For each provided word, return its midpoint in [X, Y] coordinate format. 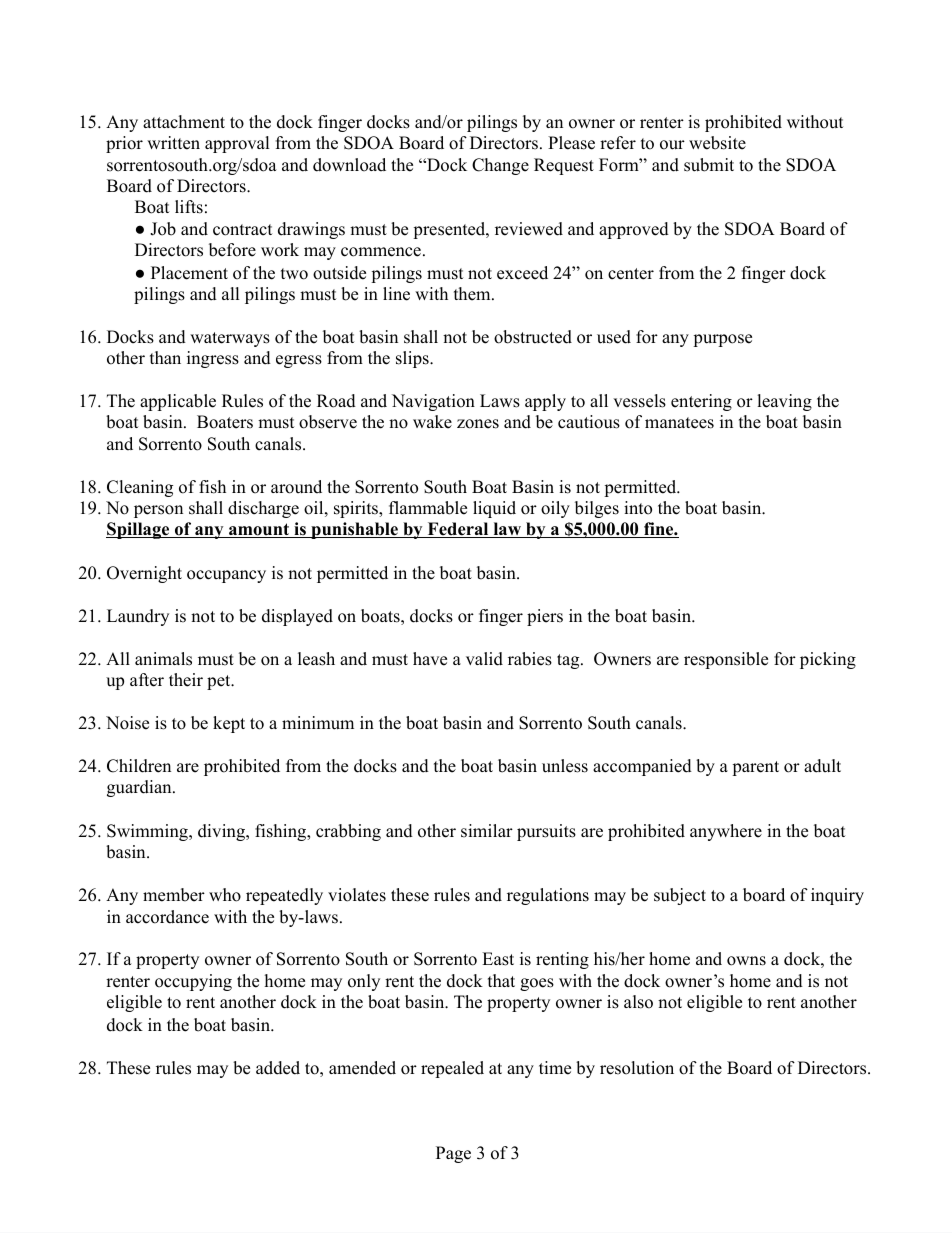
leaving [784, 402]
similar [487, 831]
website [717, 143]
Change [500, 166]
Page [453, 1154]
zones [478, 424]
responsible [726, 660]
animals [163, 659]
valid [484, 659]
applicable [178, 402]
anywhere [726, 832]
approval [237, 144]
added [278, 1068]
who [225, 895]
